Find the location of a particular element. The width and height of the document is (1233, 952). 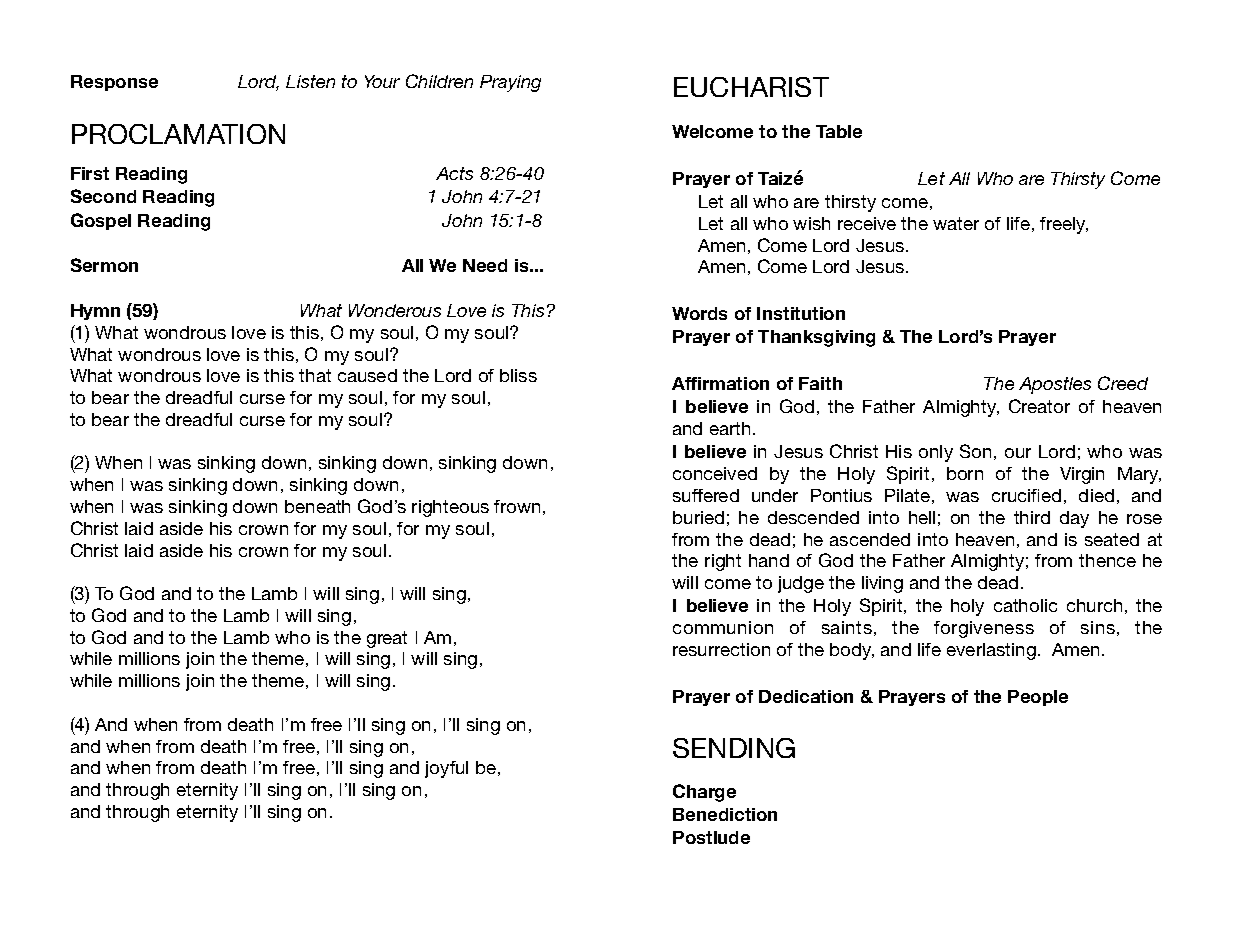

Table is located at coordinates (839, 131).
